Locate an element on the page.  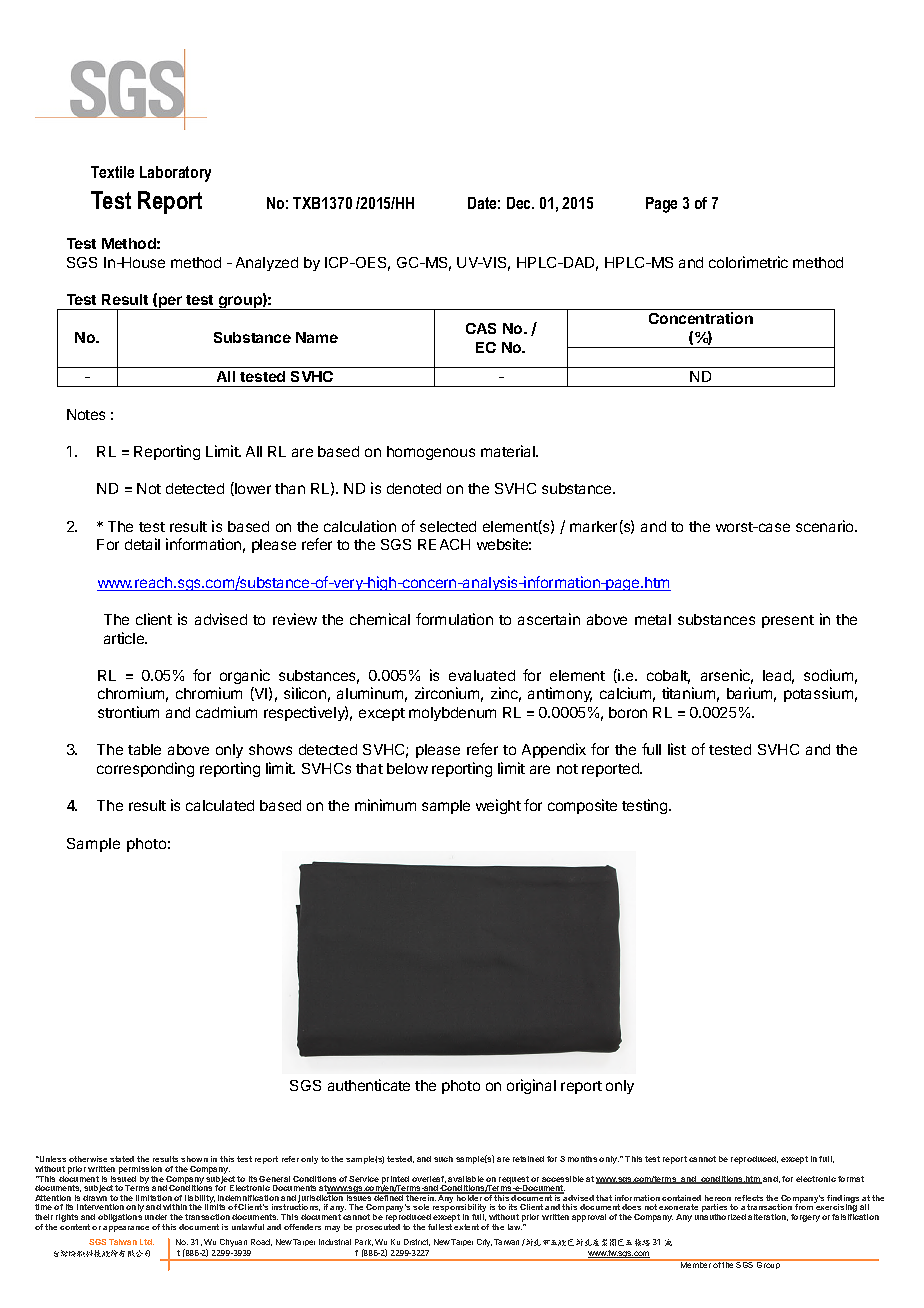
appearance is located at coordinates (126, 1229).
